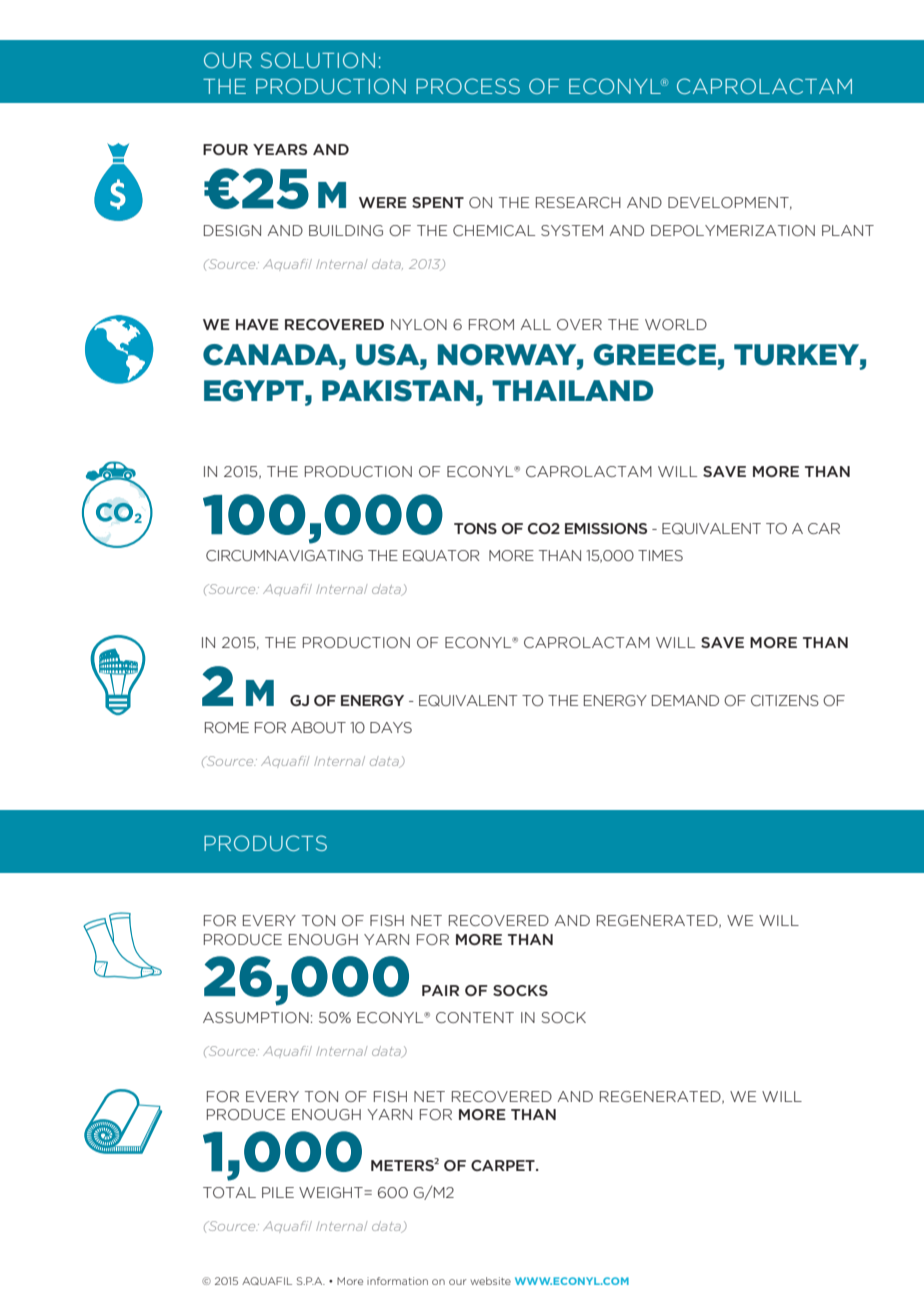 Image resolution: width=924 pixels, height=1308 pixels. What do you see at coordinates (475, 528) in the screenshot?
I see `TONS` at bounding box center [475, 528].
